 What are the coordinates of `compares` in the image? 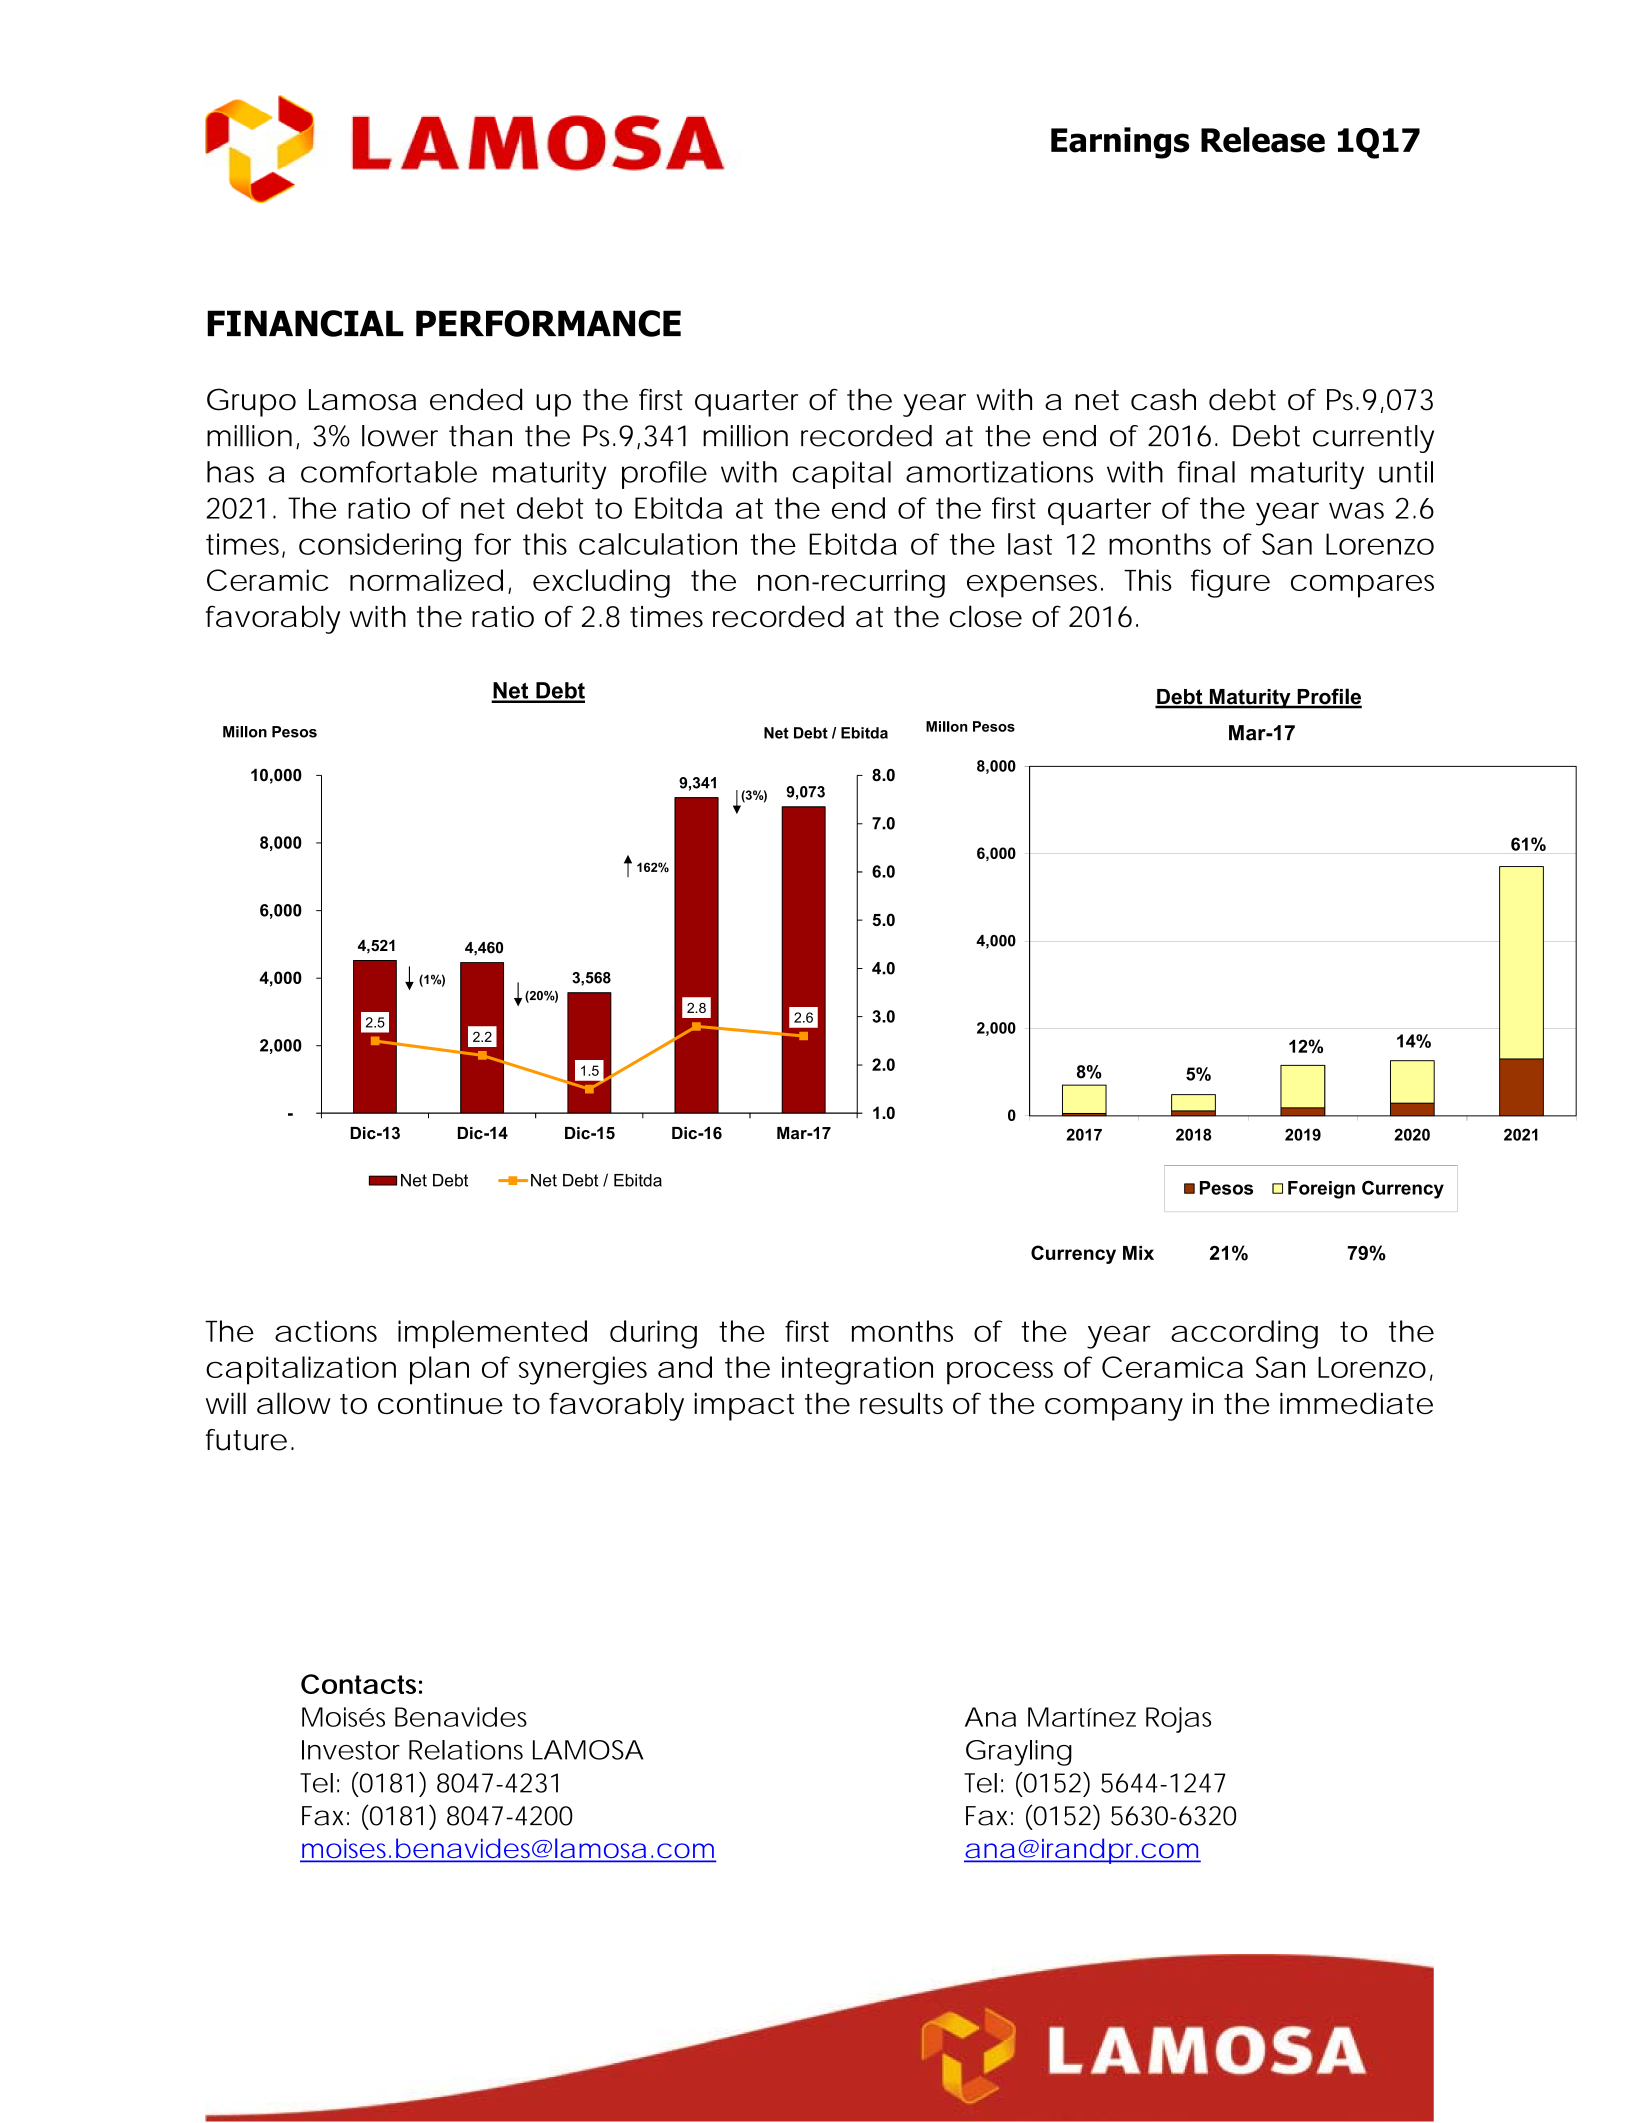 It's located at (1362, 586).
